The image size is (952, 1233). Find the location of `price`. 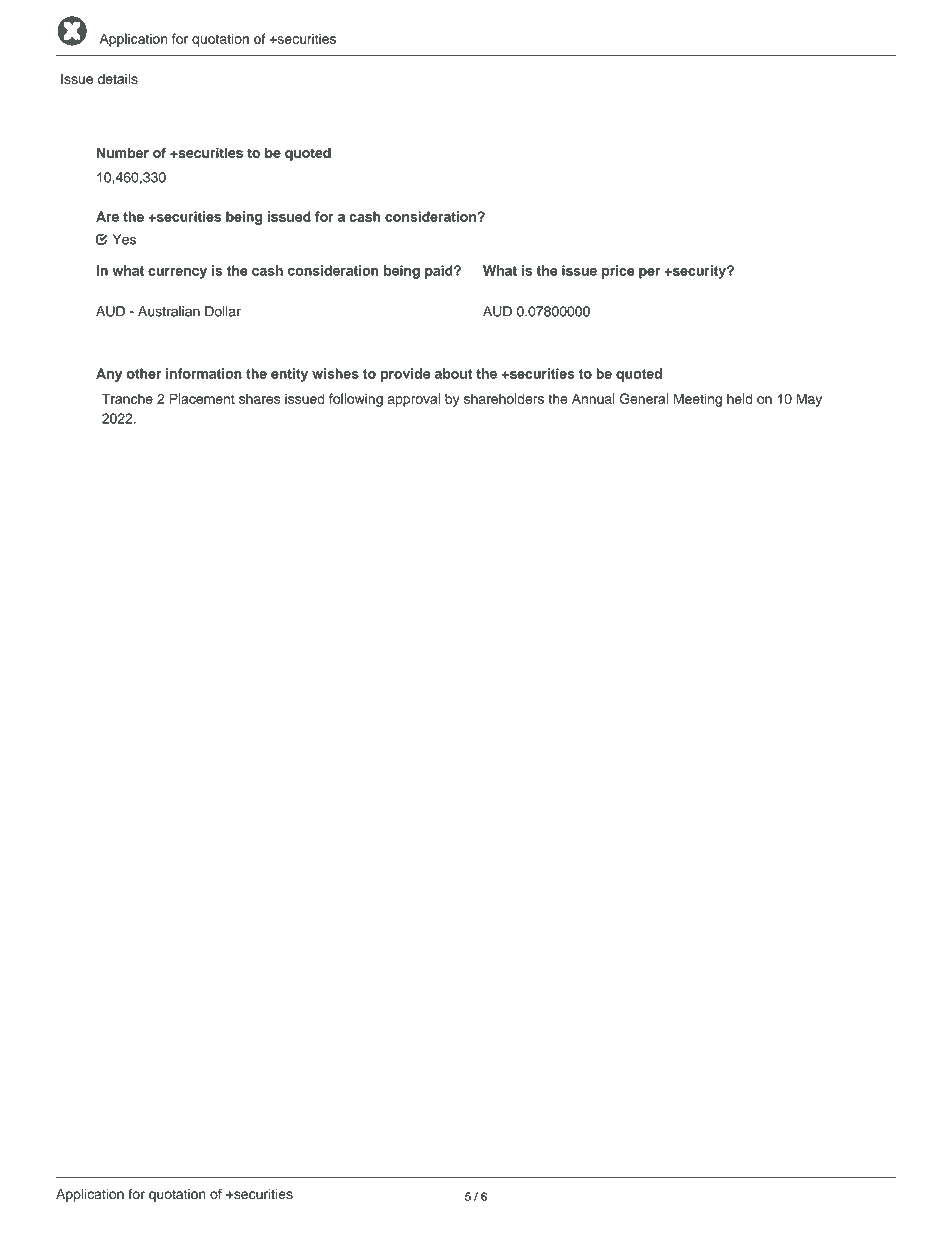

price is located at coordinates (618, 272).
